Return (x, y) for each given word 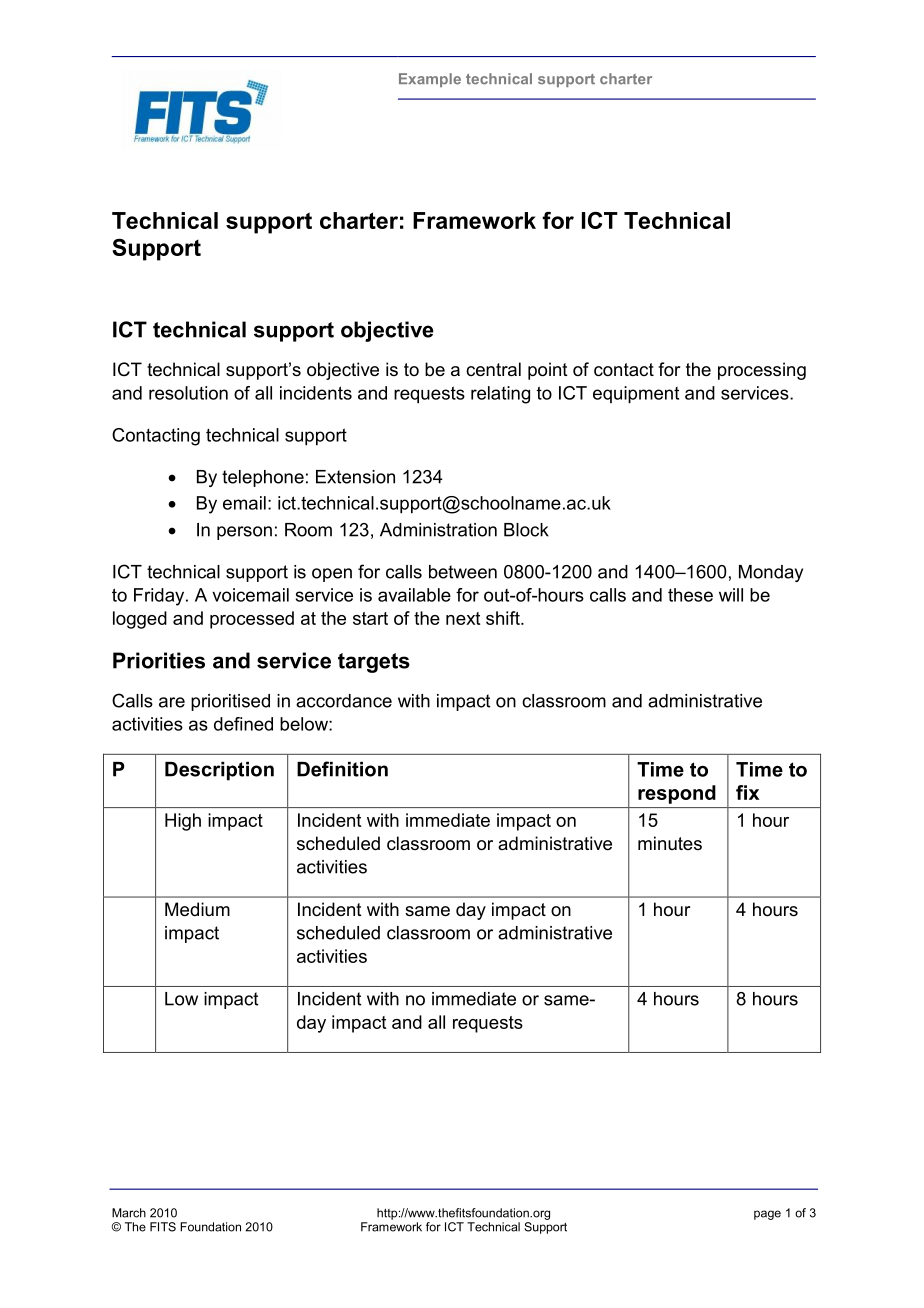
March (129, 1213)
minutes (670, 843)
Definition (342, 769)
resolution (188, 393)
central (493, 369)
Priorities (159, 660)
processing (762, 371)
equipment (636, 395)
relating (500, 395)
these (690, 595)
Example (430, 80)
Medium (197, 909)
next (463, 618)
